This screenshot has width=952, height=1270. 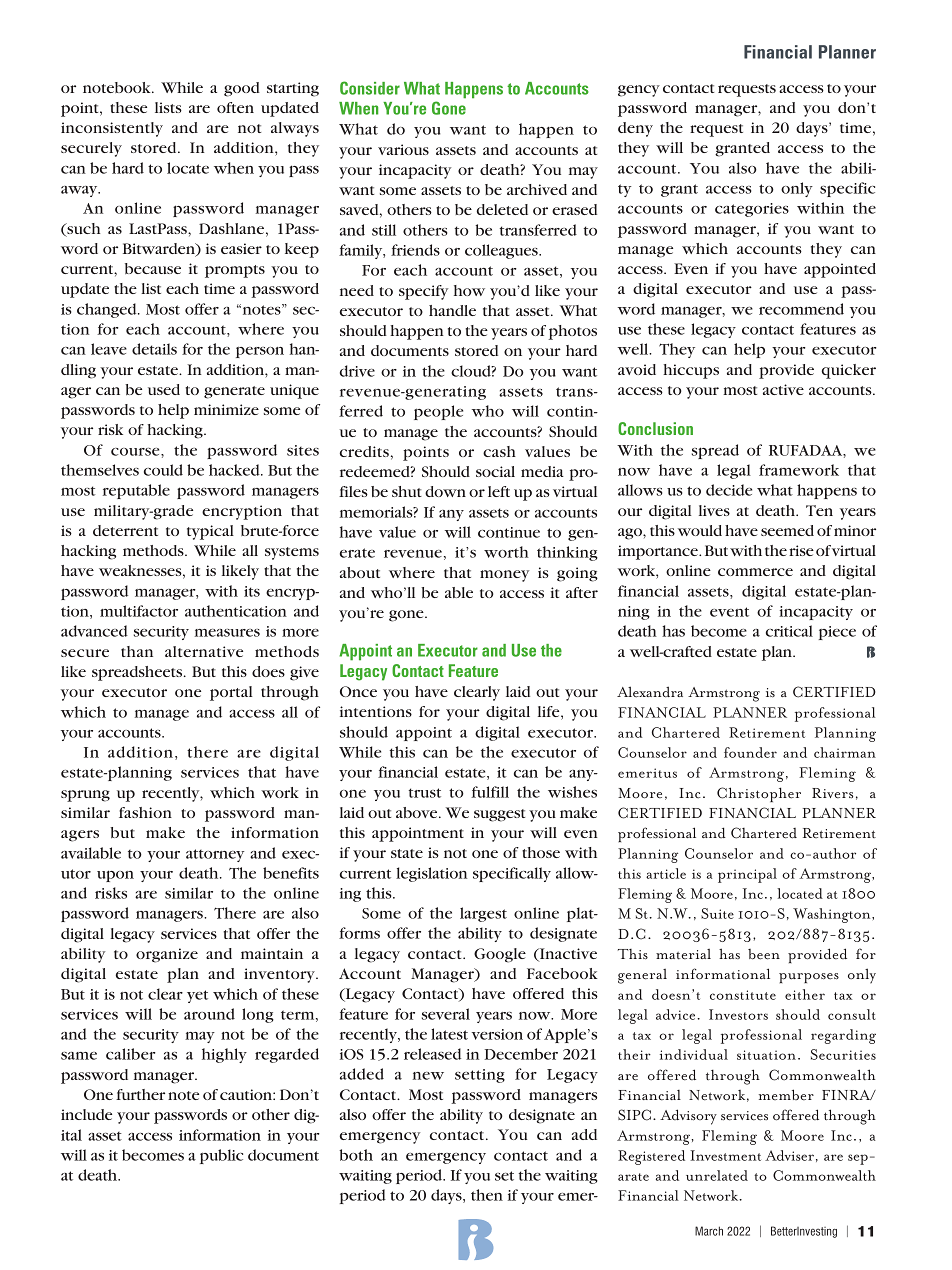 What do you see at coordinates (163, 470) in the screenshot?
I see `could` at bounding box center [163, 470].
